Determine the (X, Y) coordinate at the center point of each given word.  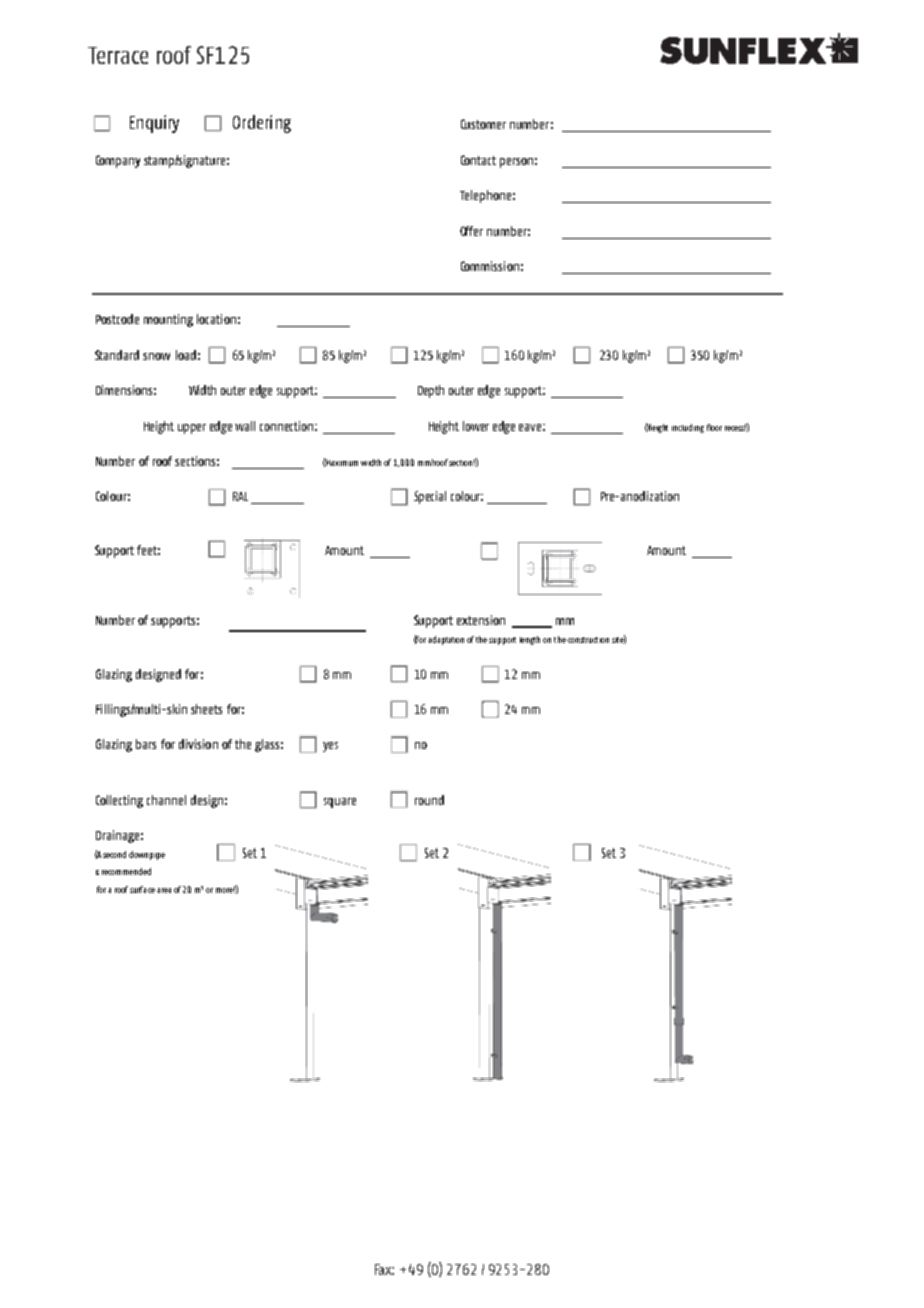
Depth (431, 391)
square (340, 803)
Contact (478, 160)
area (164, 890)
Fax (384, 1269)
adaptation (446, 640)
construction (588, 640)
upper (192, 429)
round (429, 800)
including (688, 428)
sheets (206, 709)
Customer (483, 124)
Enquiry (154, 124)
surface (142, 889)
